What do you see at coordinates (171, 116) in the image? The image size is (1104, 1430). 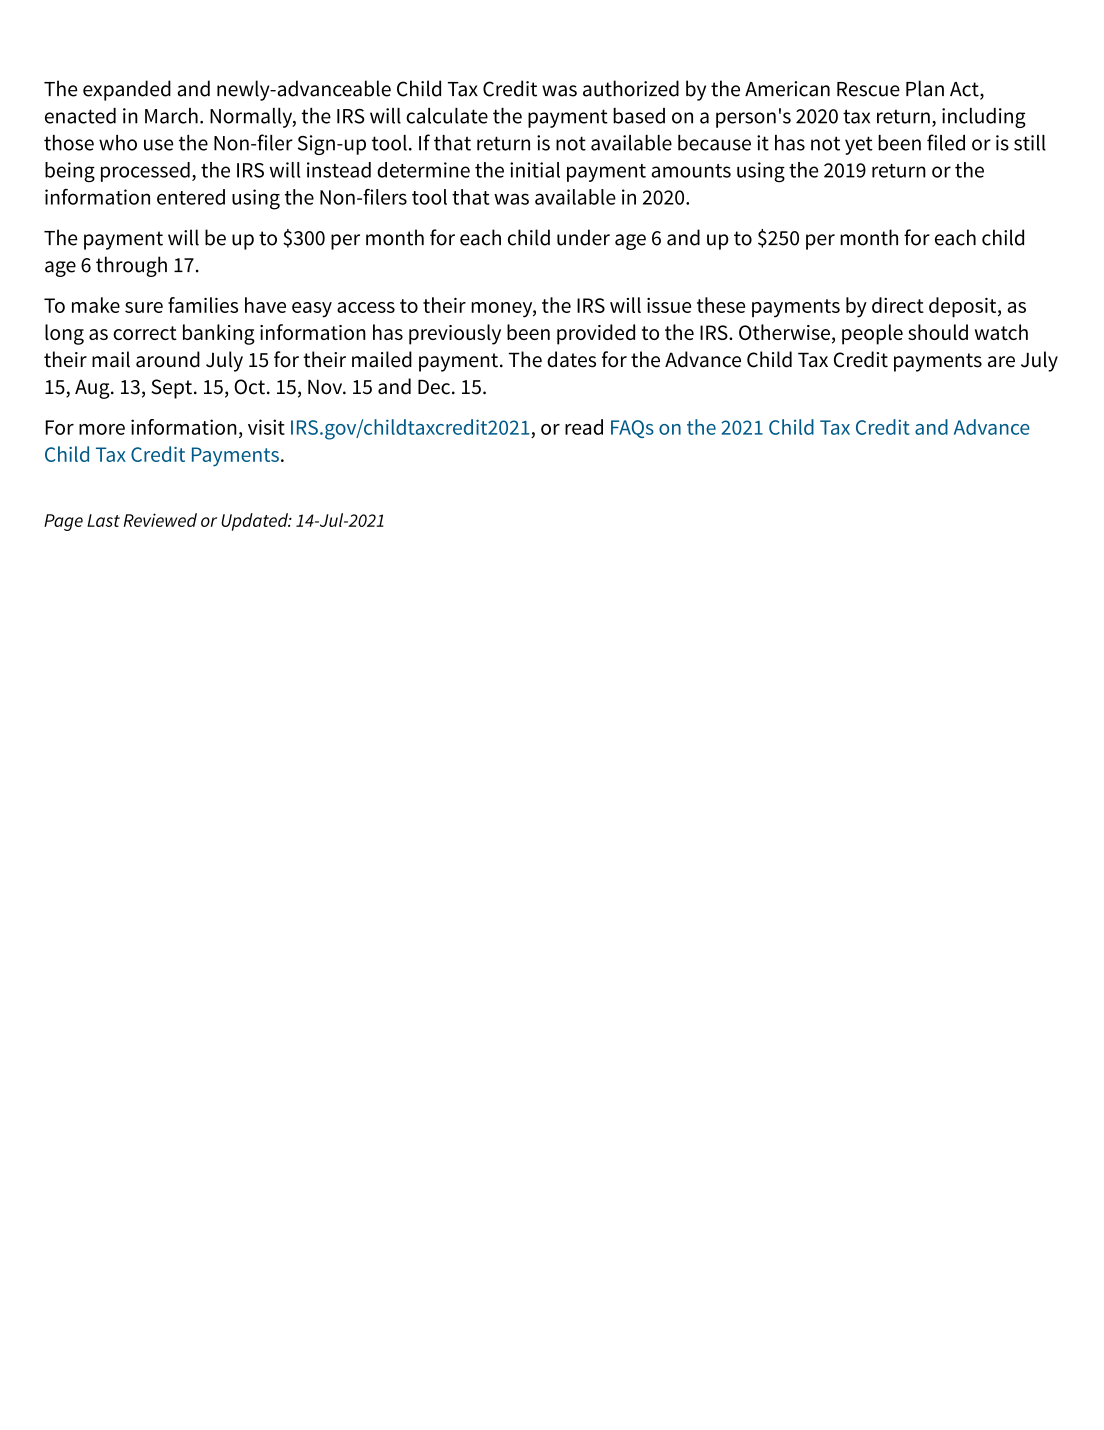 I see `March` at bounding box center [171, 116].
